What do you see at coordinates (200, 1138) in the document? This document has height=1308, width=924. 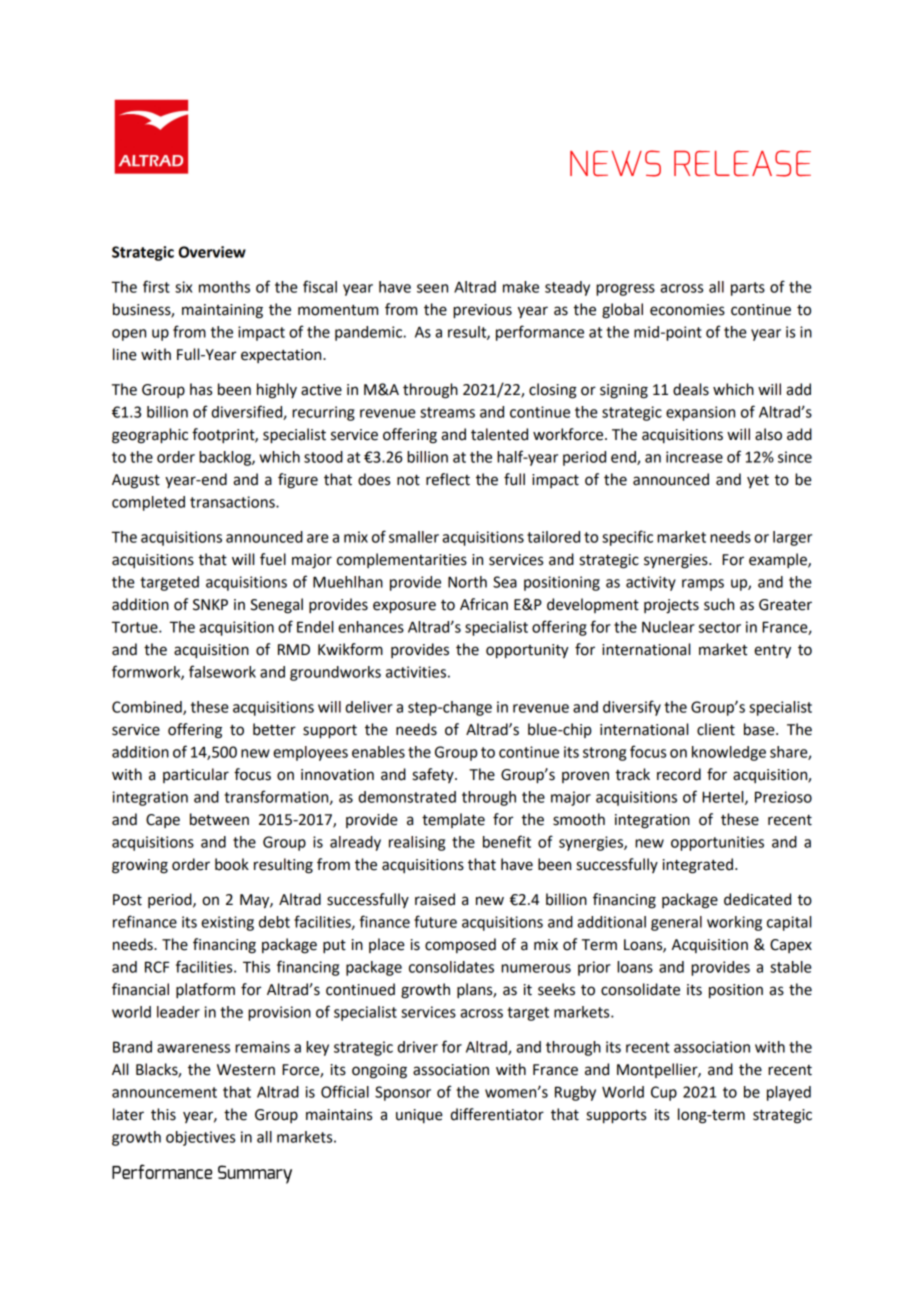 I see `objectives` at bounding box center [200, 1138].
